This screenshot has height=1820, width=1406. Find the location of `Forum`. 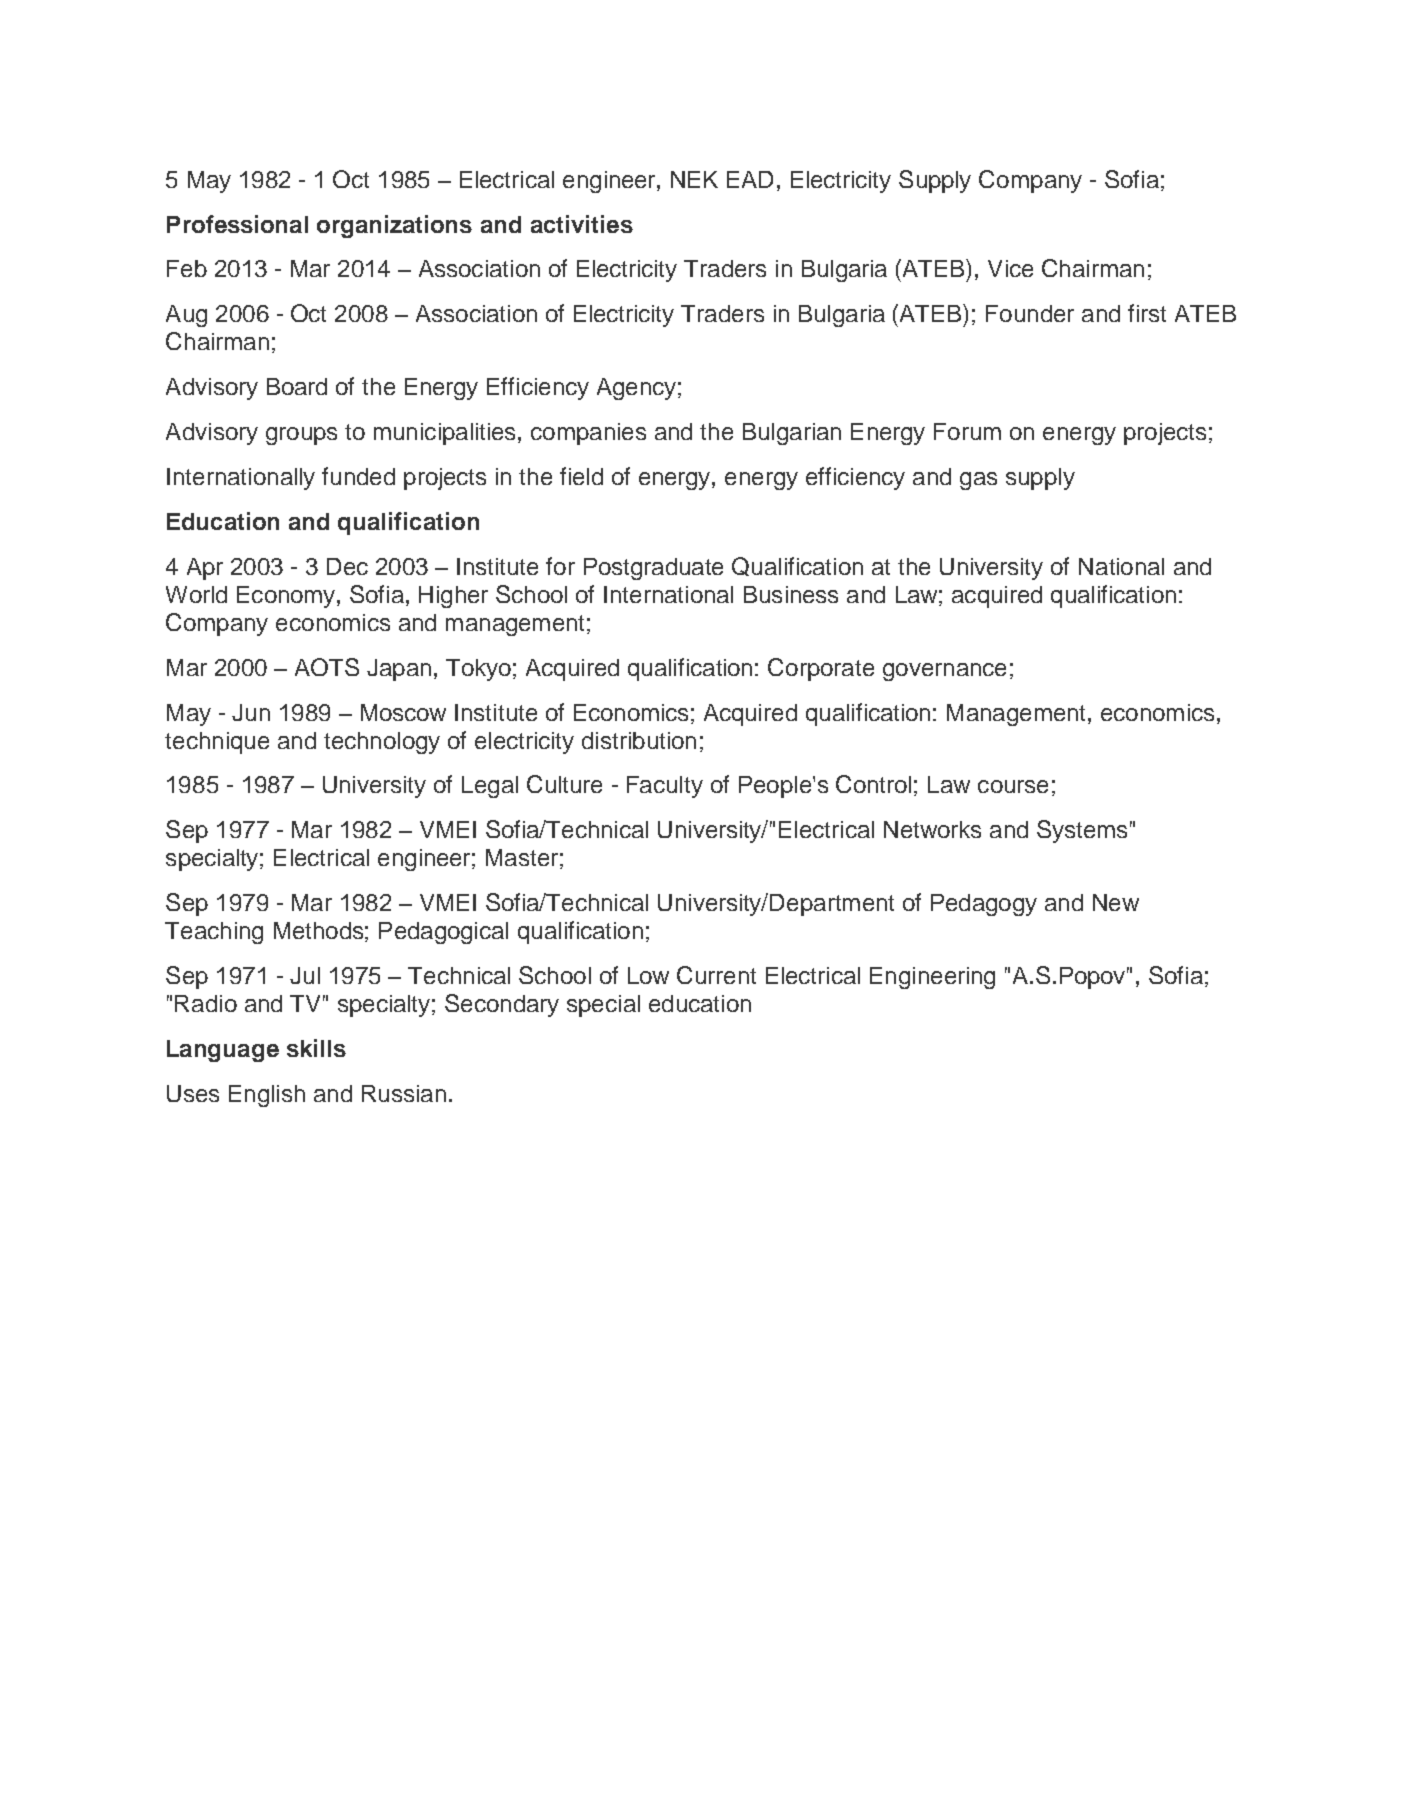

Forum is located at coordinates (967, 431).
